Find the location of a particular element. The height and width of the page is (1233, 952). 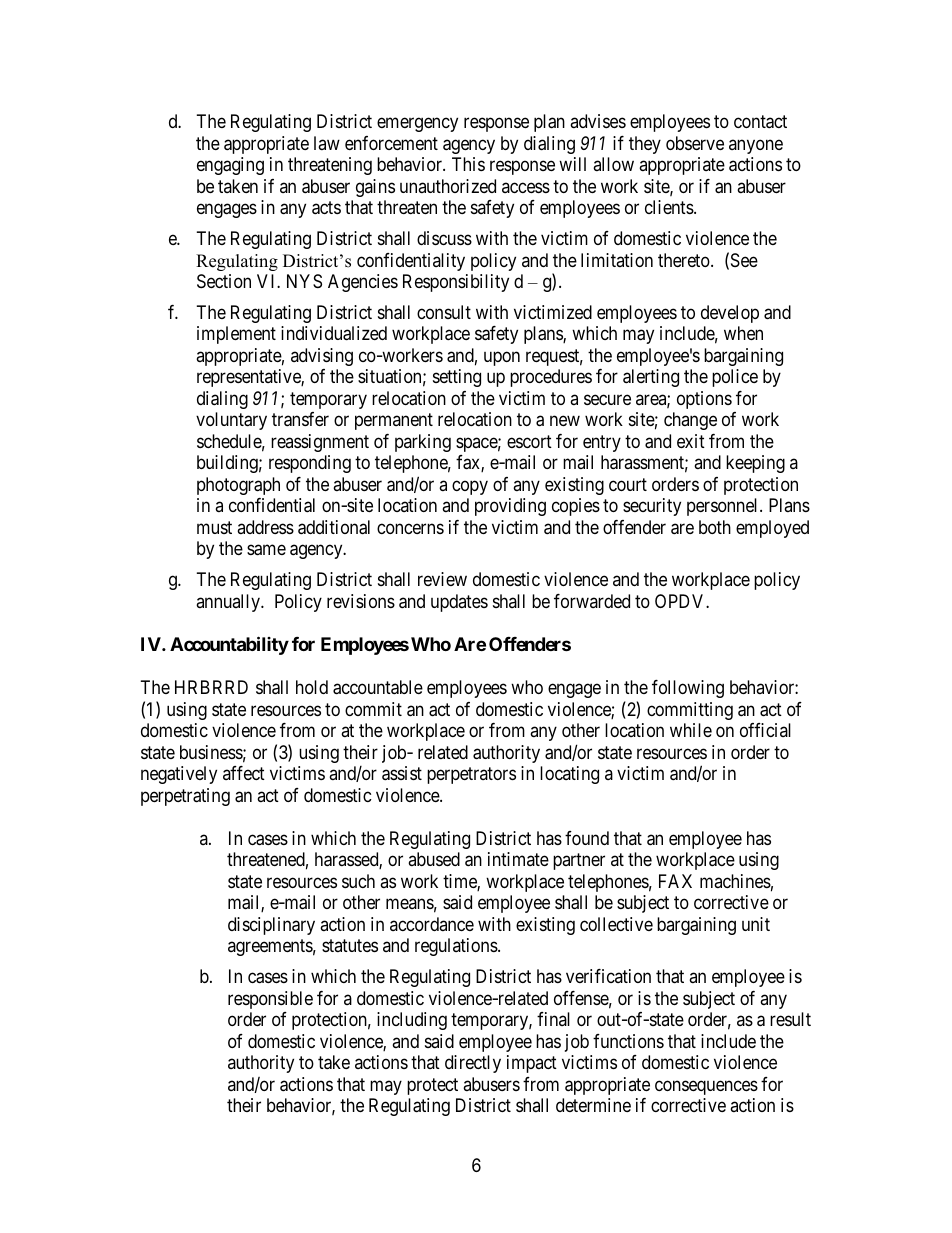

exit is located at coordinates (691, 441).
